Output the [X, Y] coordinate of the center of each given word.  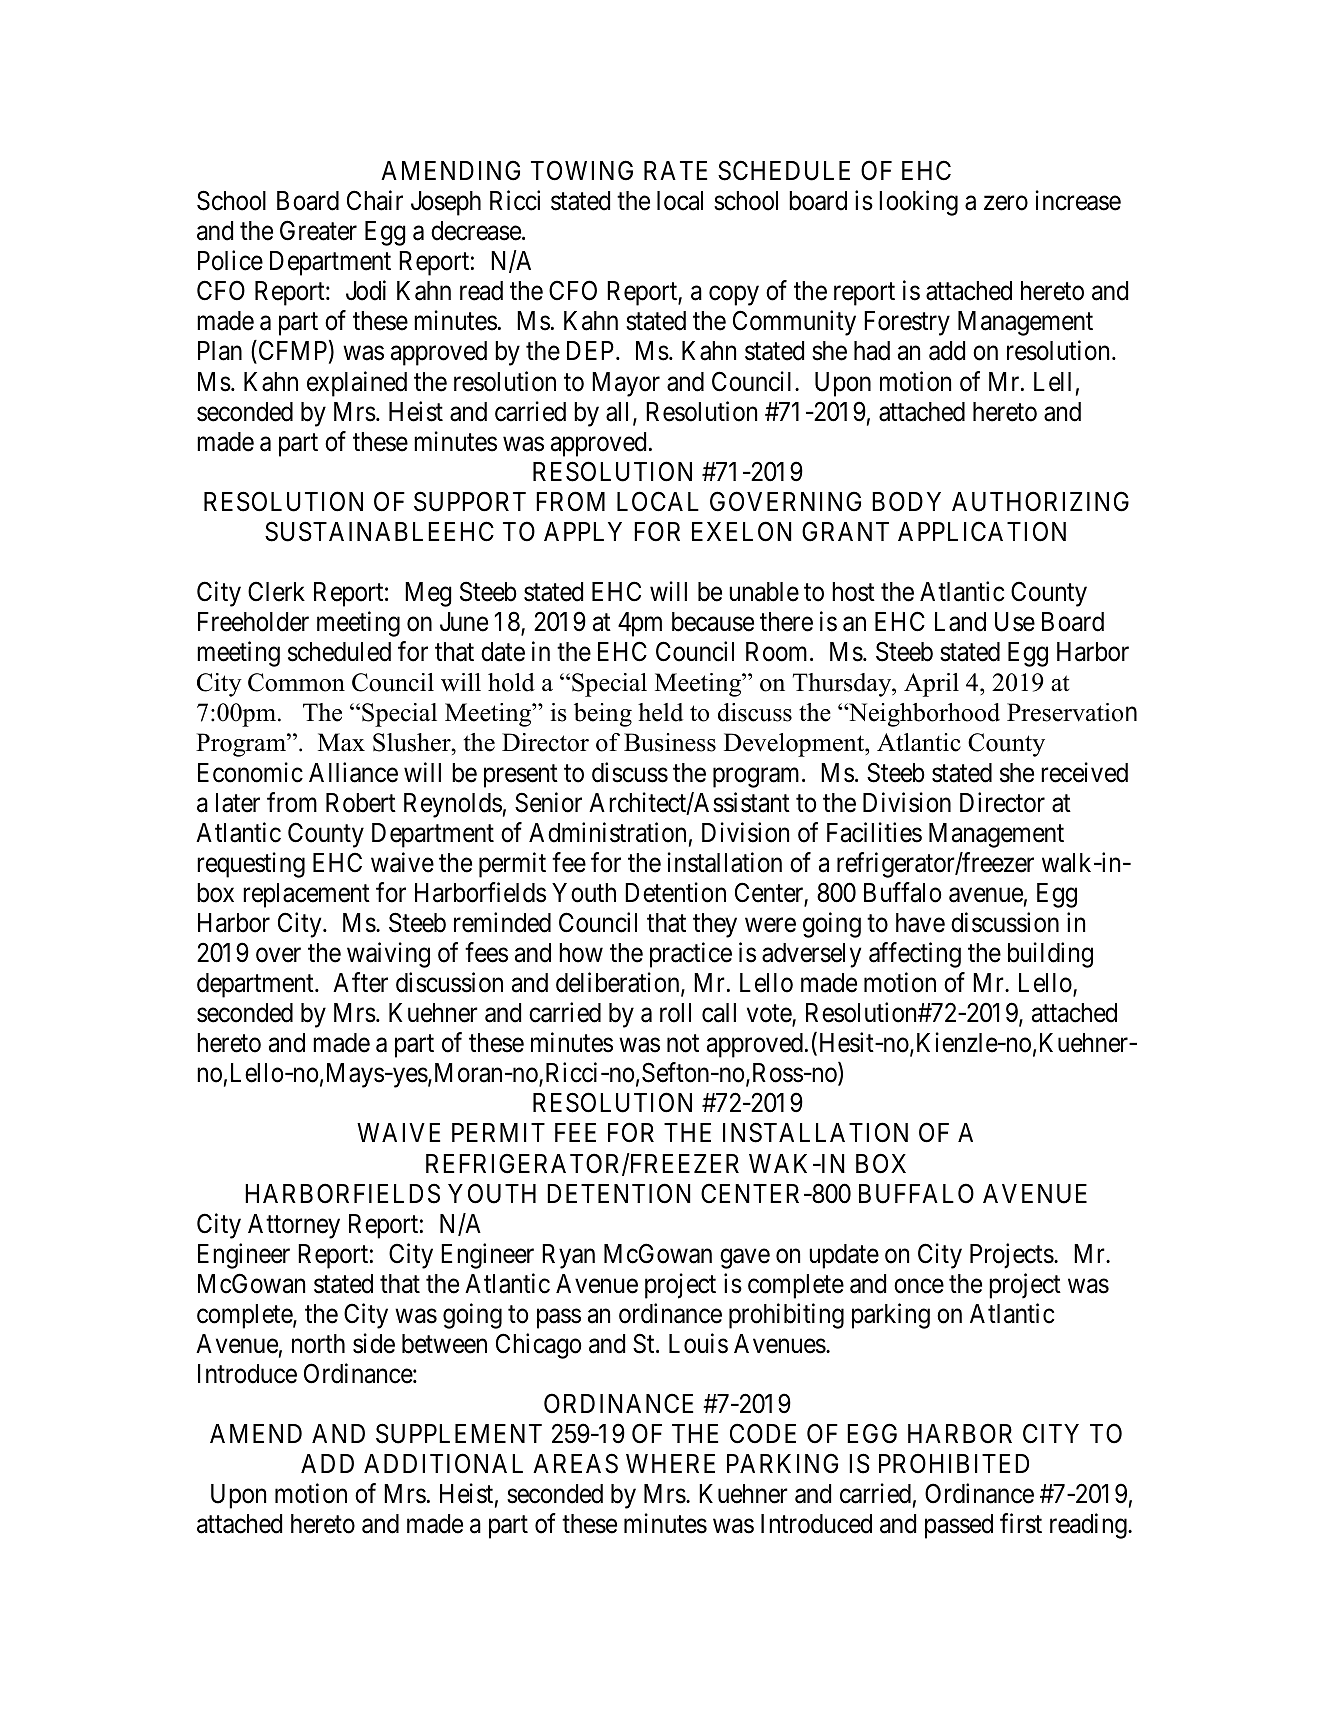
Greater [318, 230]
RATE [675, 170]
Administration [607, 832]
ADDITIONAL [443, 1464]
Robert [361, 803]
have [920, 923]
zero [1006, 203]
